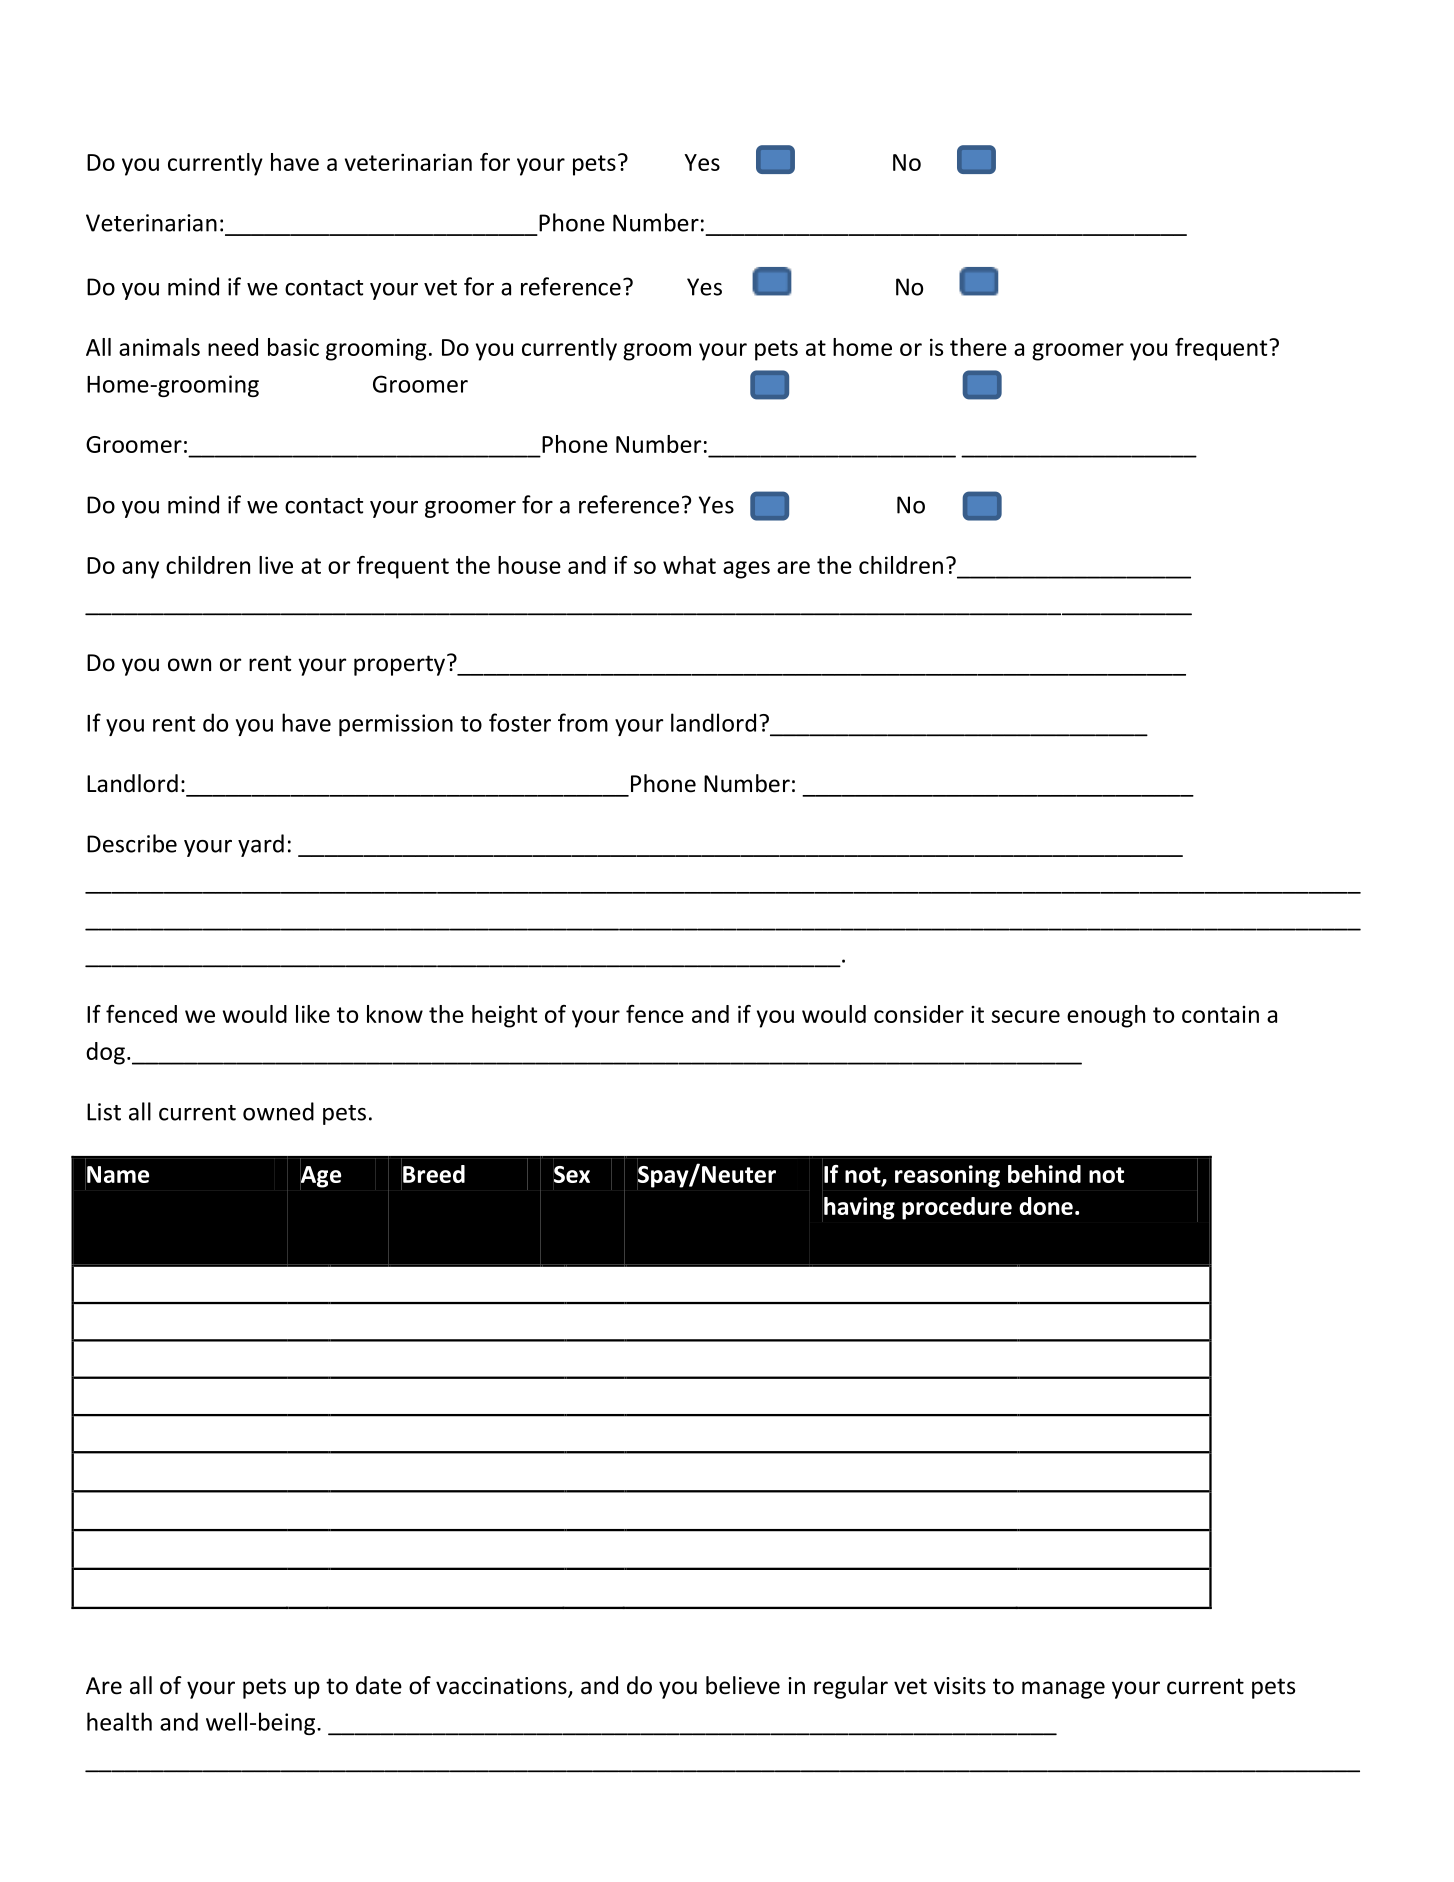 The height and width of the screenshot is (1882, 1454). I want to click on yard, so click(261, 845).
